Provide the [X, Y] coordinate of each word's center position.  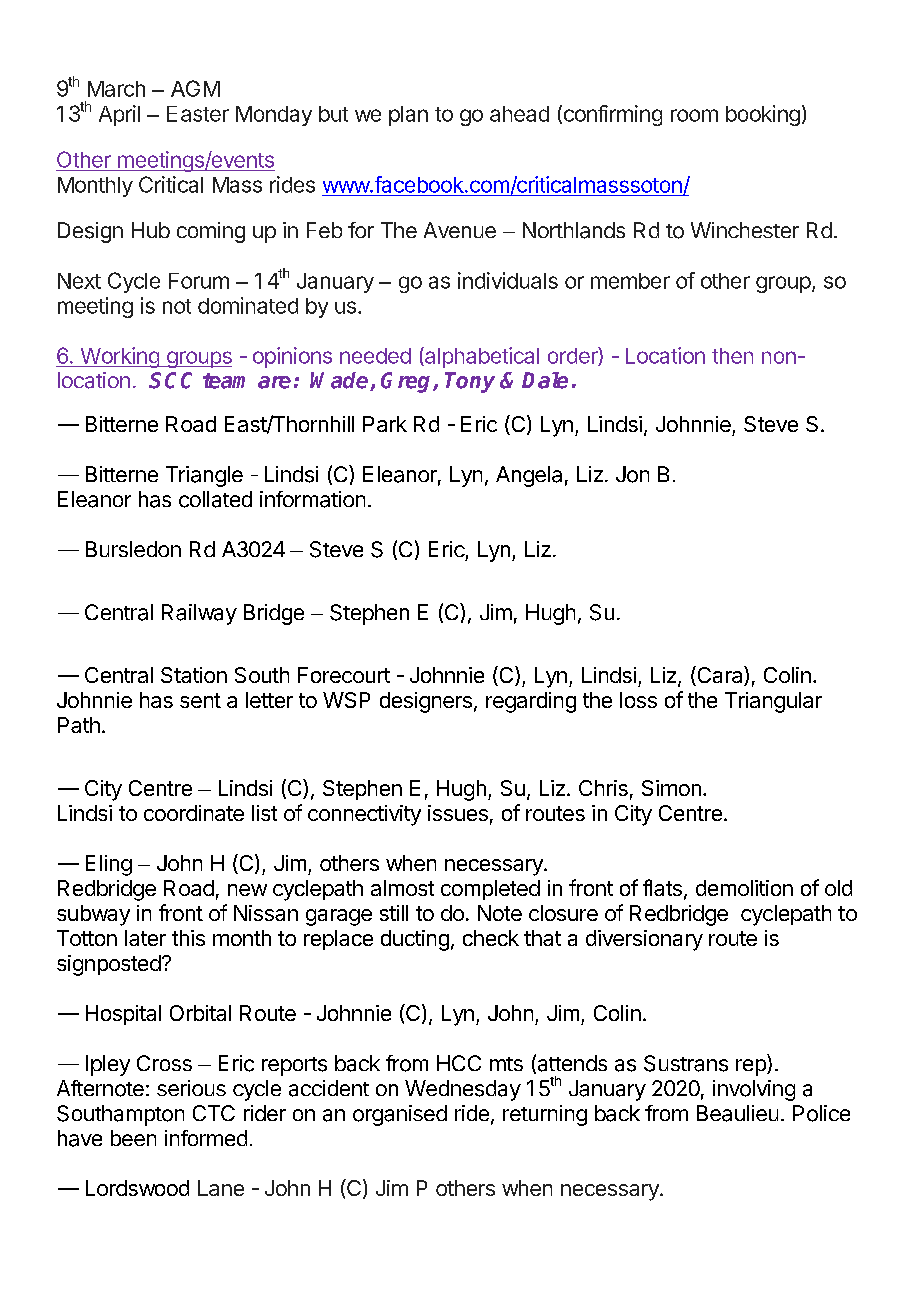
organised [400, 1115]
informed [206, 1138]
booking [763, 115]
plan [408, 116]
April [119, 115]
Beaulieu [737, 1113]
